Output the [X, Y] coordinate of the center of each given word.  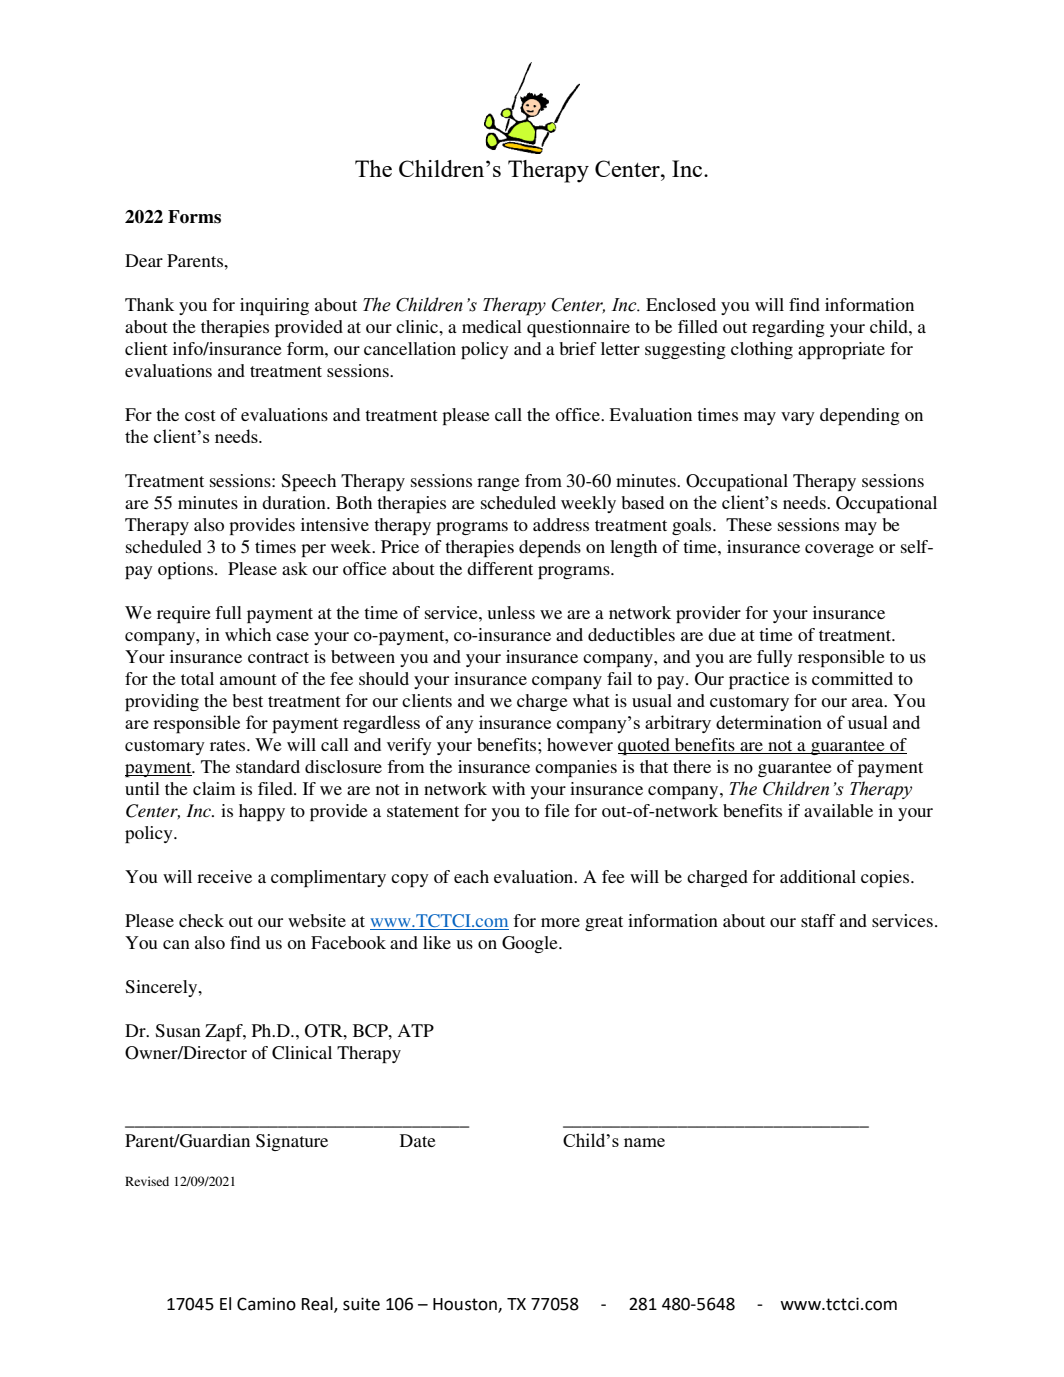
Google [531, 944]
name [644, 1142]
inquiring [274, 306]
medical [492, 326]
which [248, 634]
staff [818, 920]
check [201, 920]
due [722, 634]
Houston [466, 1305]
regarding [788, 328]
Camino [266, 1304]
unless [511, 612]
